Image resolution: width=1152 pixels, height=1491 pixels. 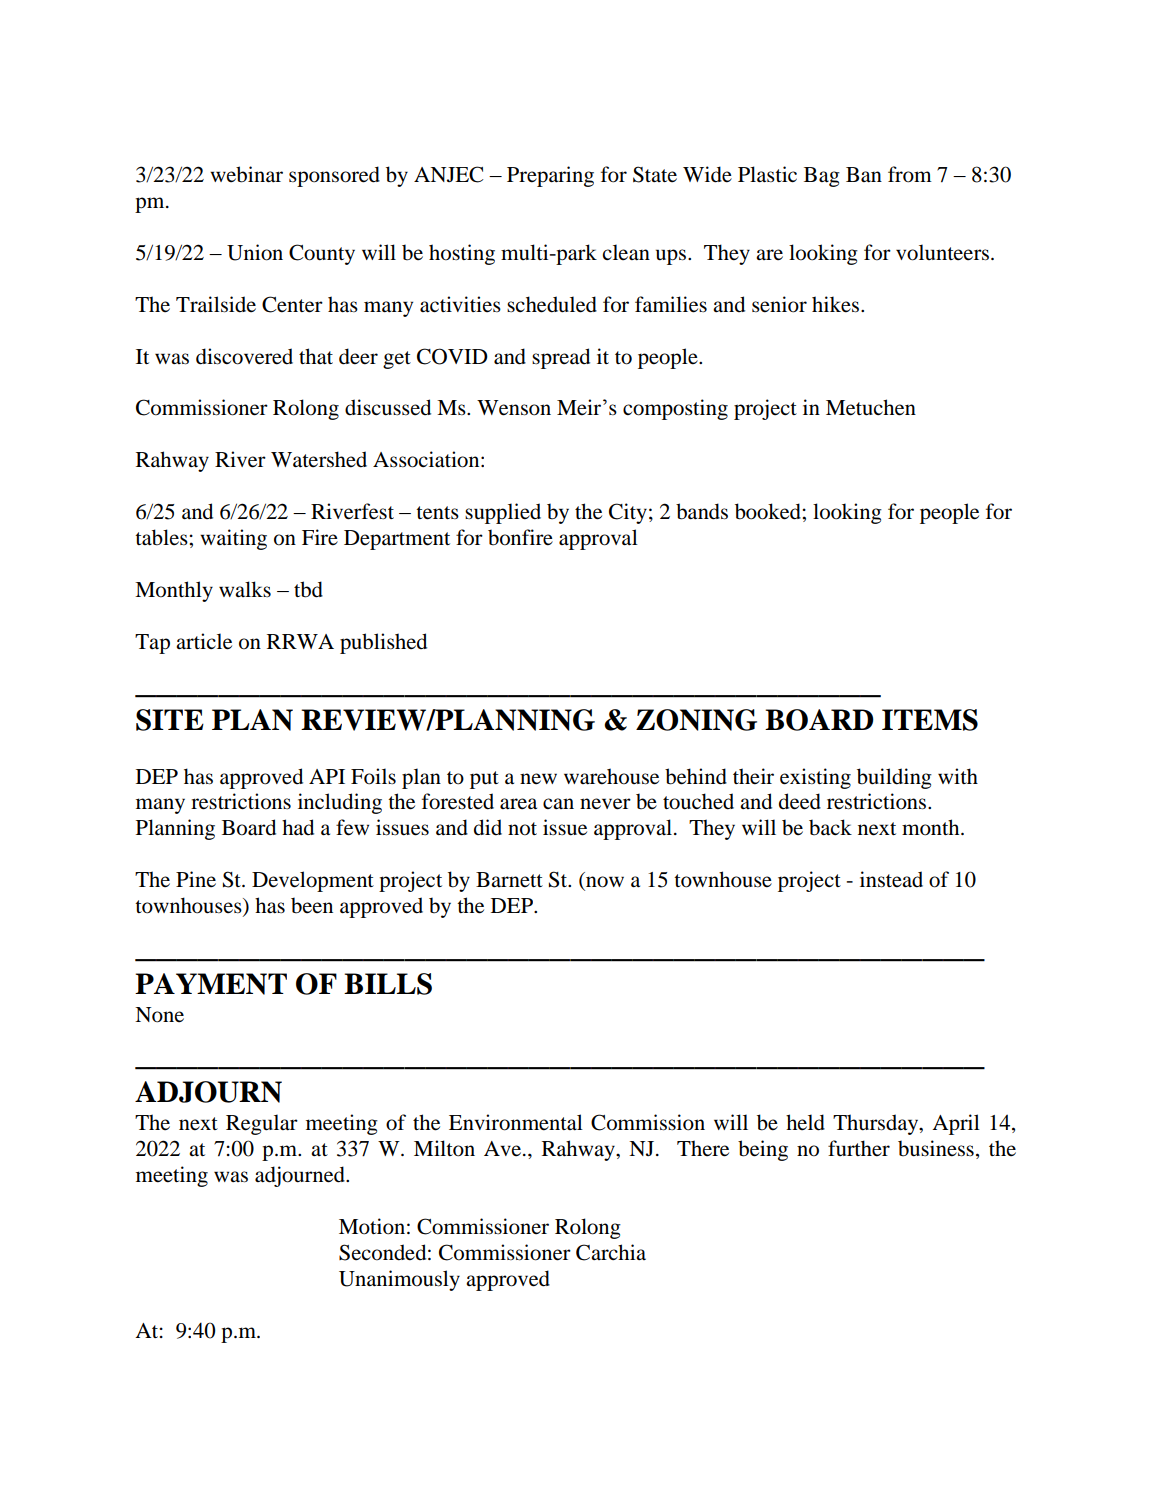 What do you see at coordinates (891, 879) in the page?
I see `instead` at bounding box center [891, 879].
